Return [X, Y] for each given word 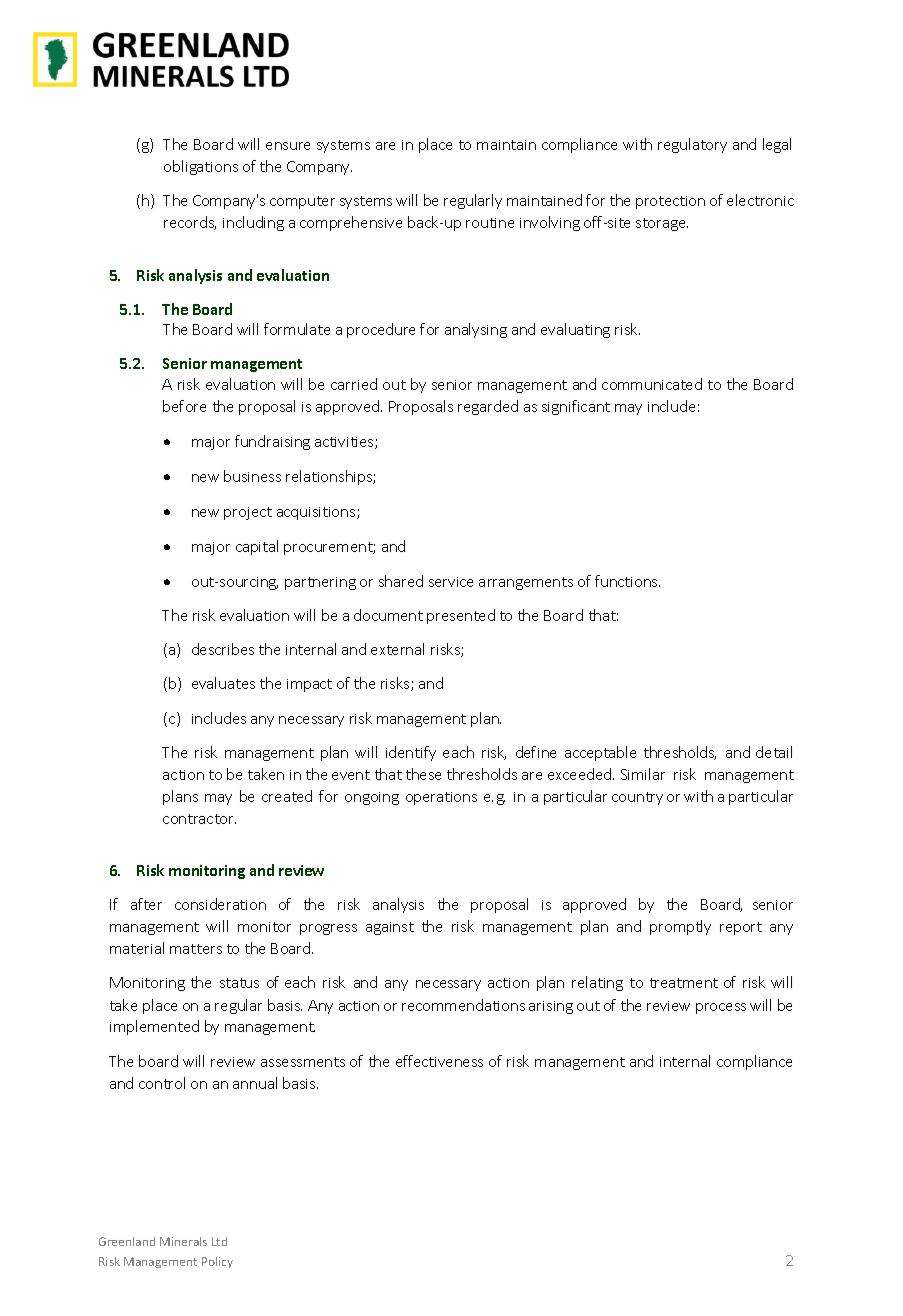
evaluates [223, 683]
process [721, 1008]
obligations [201, 167]
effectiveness [439, 1061]
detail [774, 752]
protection [670, 202]
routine [490, 223]
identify [411, 753]
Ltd [219, 1241]
